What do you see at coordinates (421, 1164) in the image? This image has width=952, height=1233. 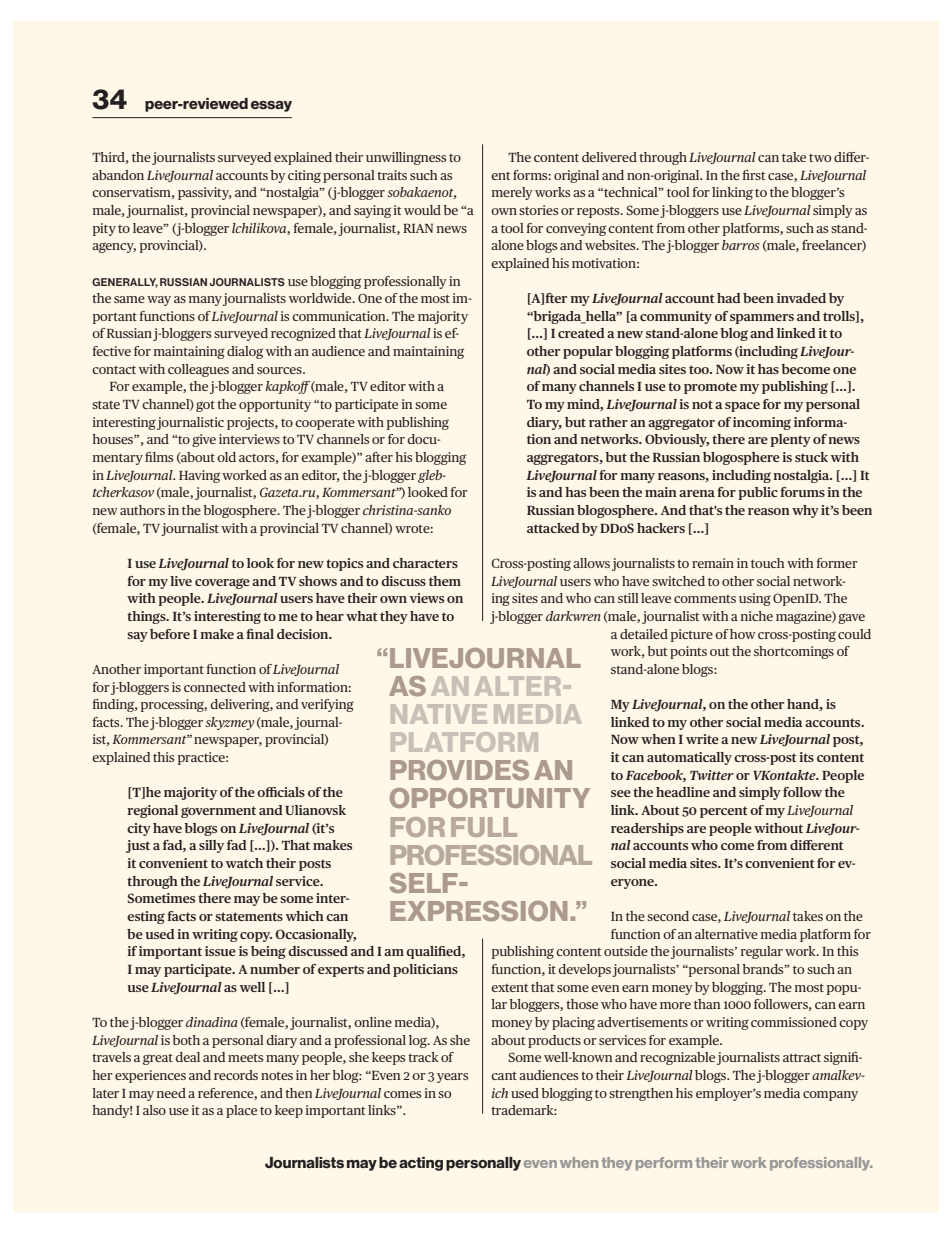 I see `acting` at bounding box center [421, 1164].
